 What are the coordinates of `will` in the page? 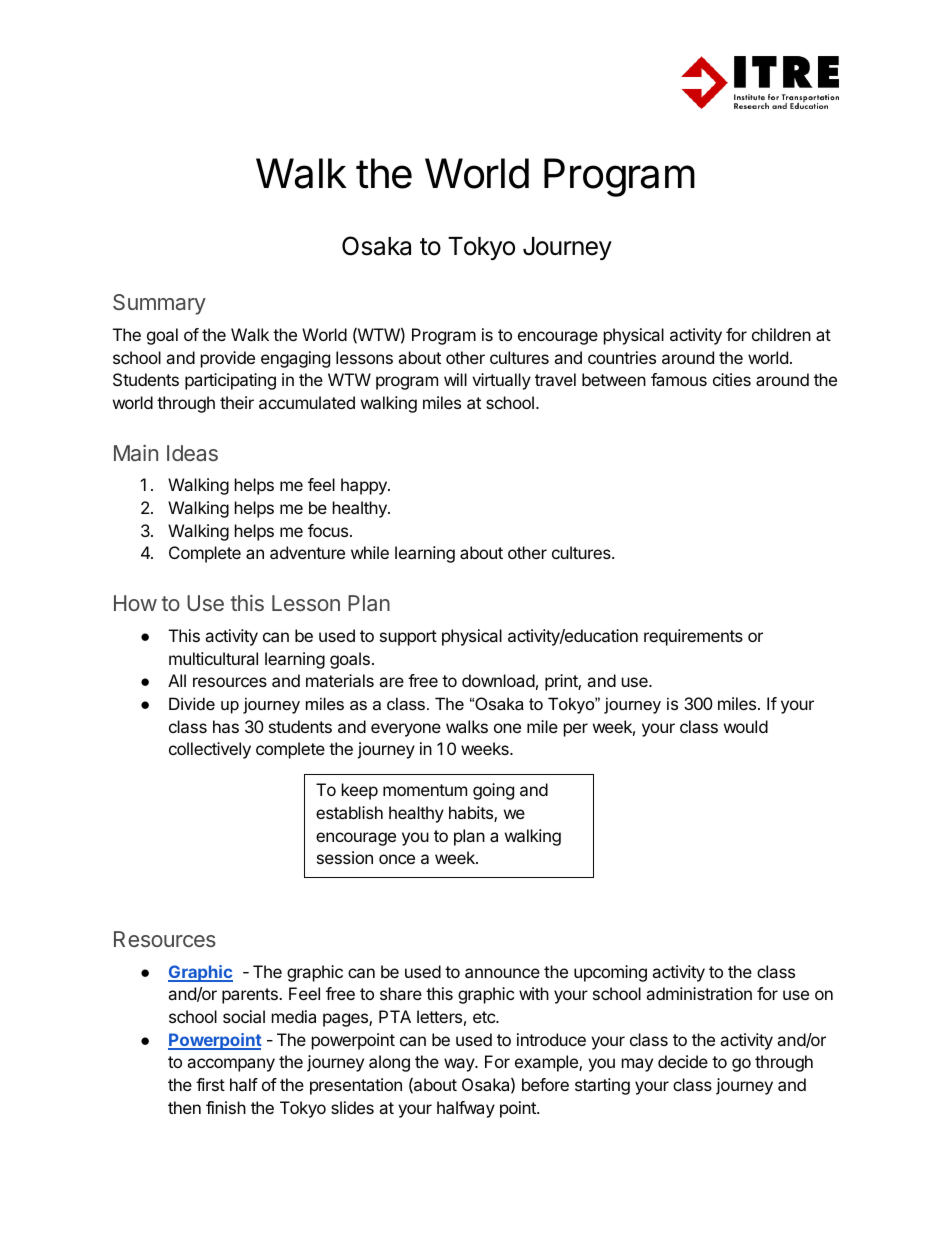 It's located at (455, 379).
